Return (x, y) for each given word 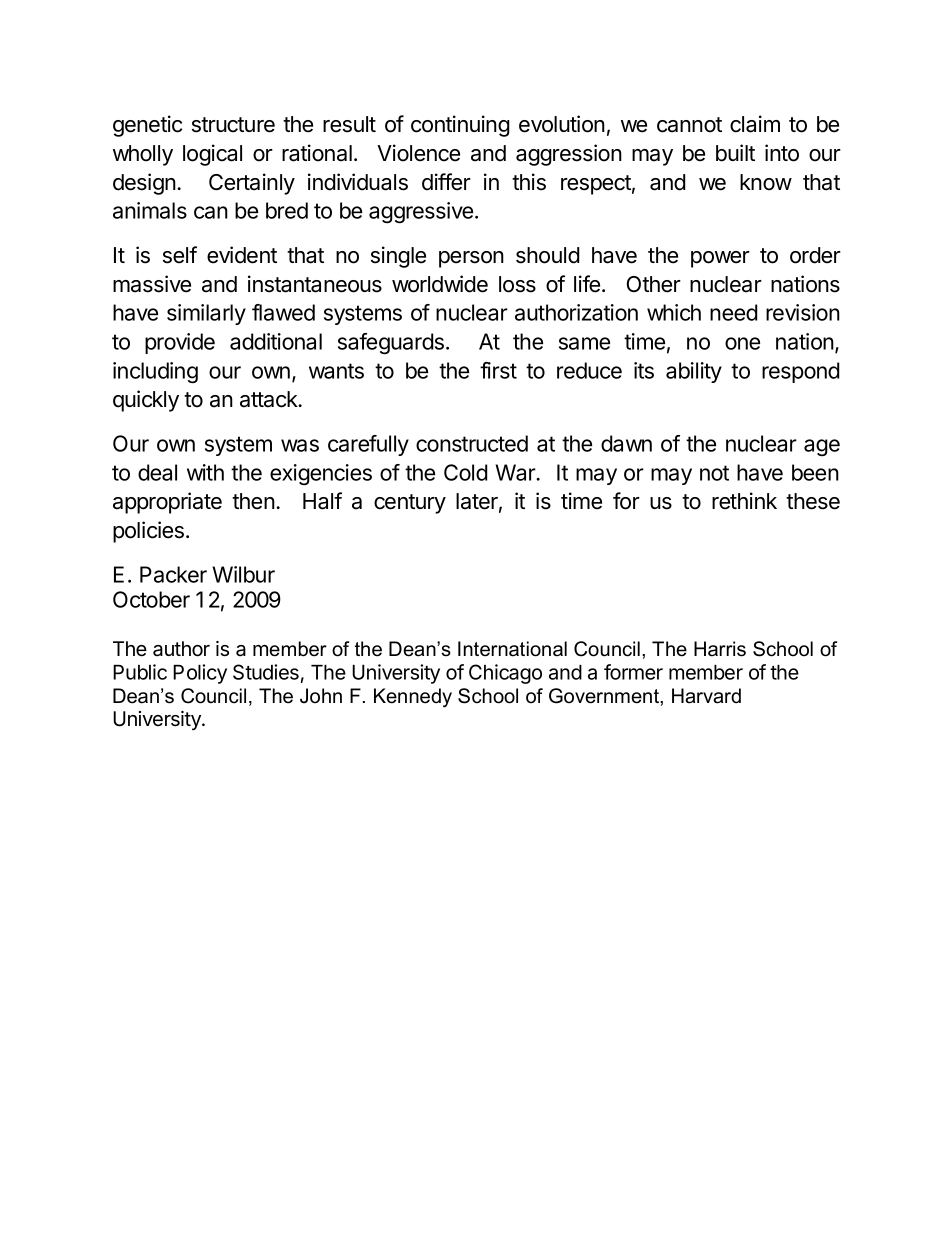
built (735, 153)
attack (270, 399)
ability (694, 372)
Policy (200, 674)
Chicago (505, 674)
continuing (460, 126)
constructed (472, 443)
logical (212, 155)
